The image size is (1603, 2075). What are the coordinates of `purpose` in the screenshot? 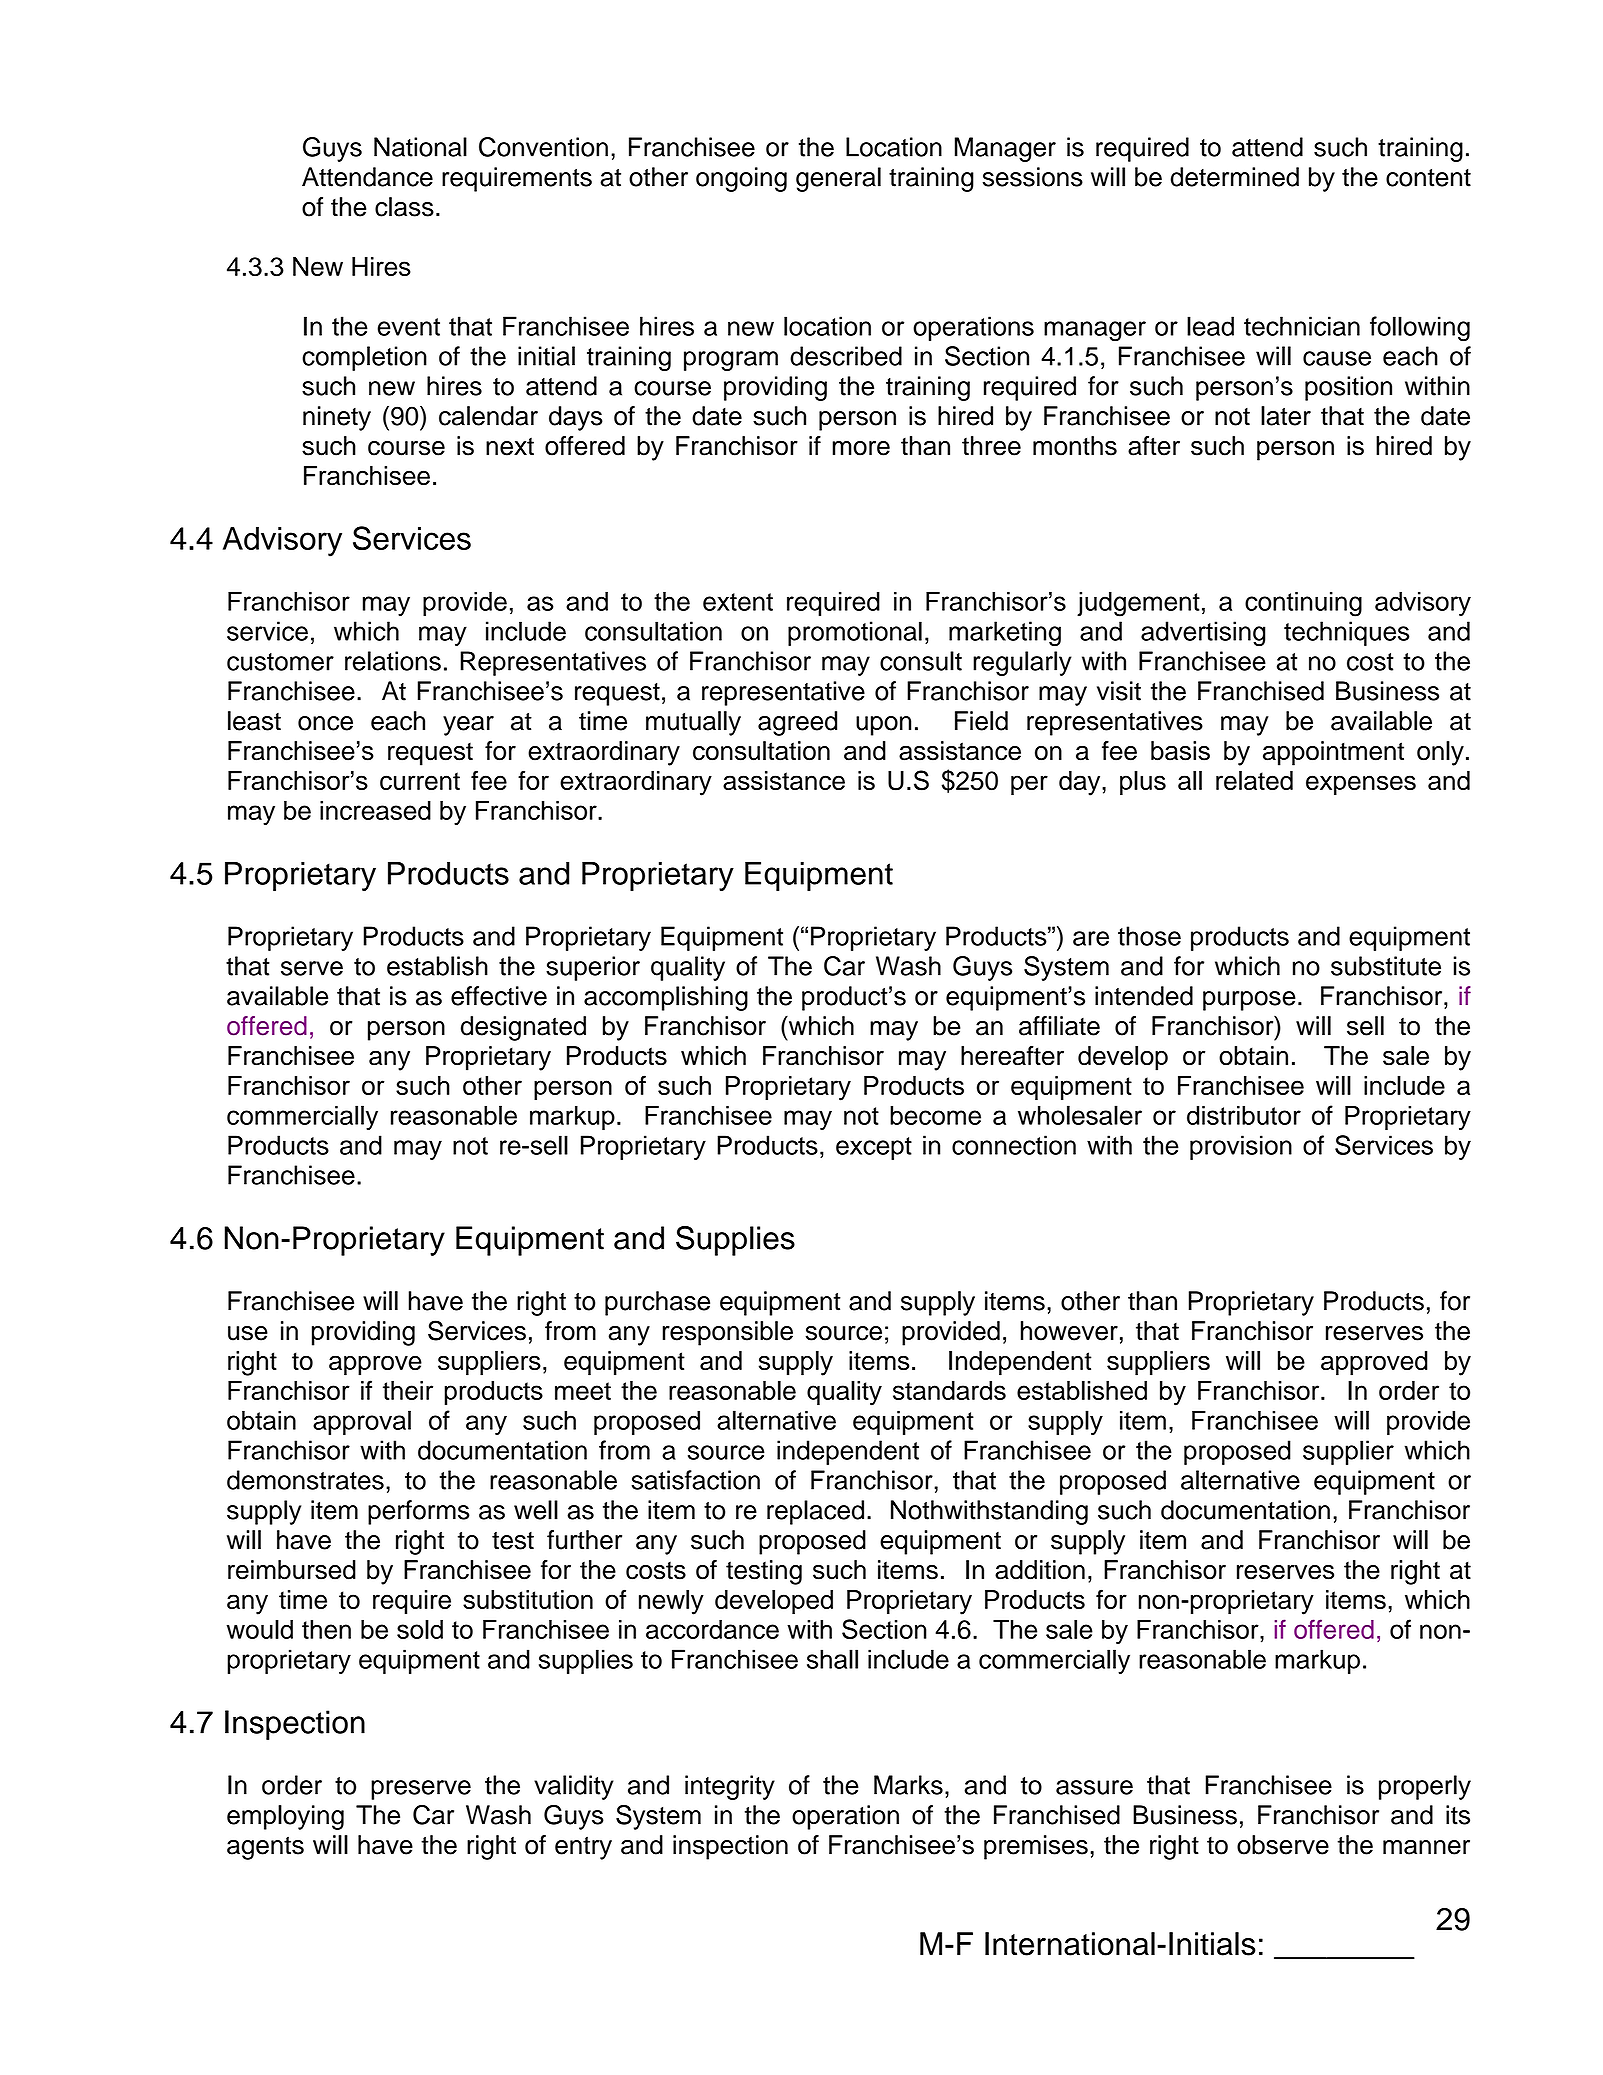 It's located at (1249, 1001).
